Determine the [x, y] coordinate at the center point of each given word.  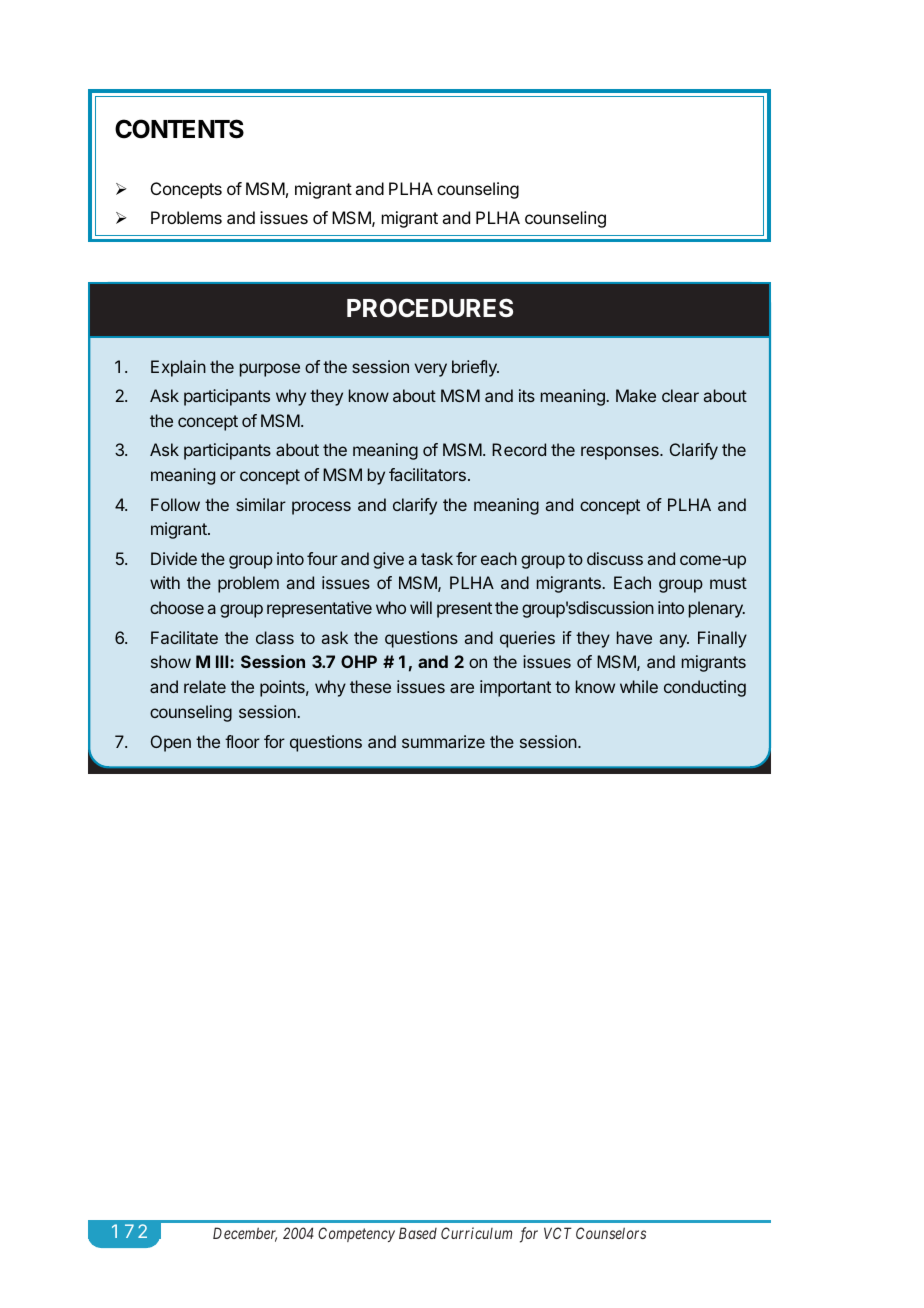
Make [636, 395]
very [430, 370]
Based [418, 1233]
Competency [356, 1234]
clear [680, 395]
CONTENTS [179, 129]
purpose [270, 370]
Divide [174, 558]
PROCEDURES [430, 308]
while [639, 686]
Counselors [611, 1233]
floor [242, 741]
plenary [717, 609]
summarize [443, 741]
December [245, 1234]
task [437, 558]
